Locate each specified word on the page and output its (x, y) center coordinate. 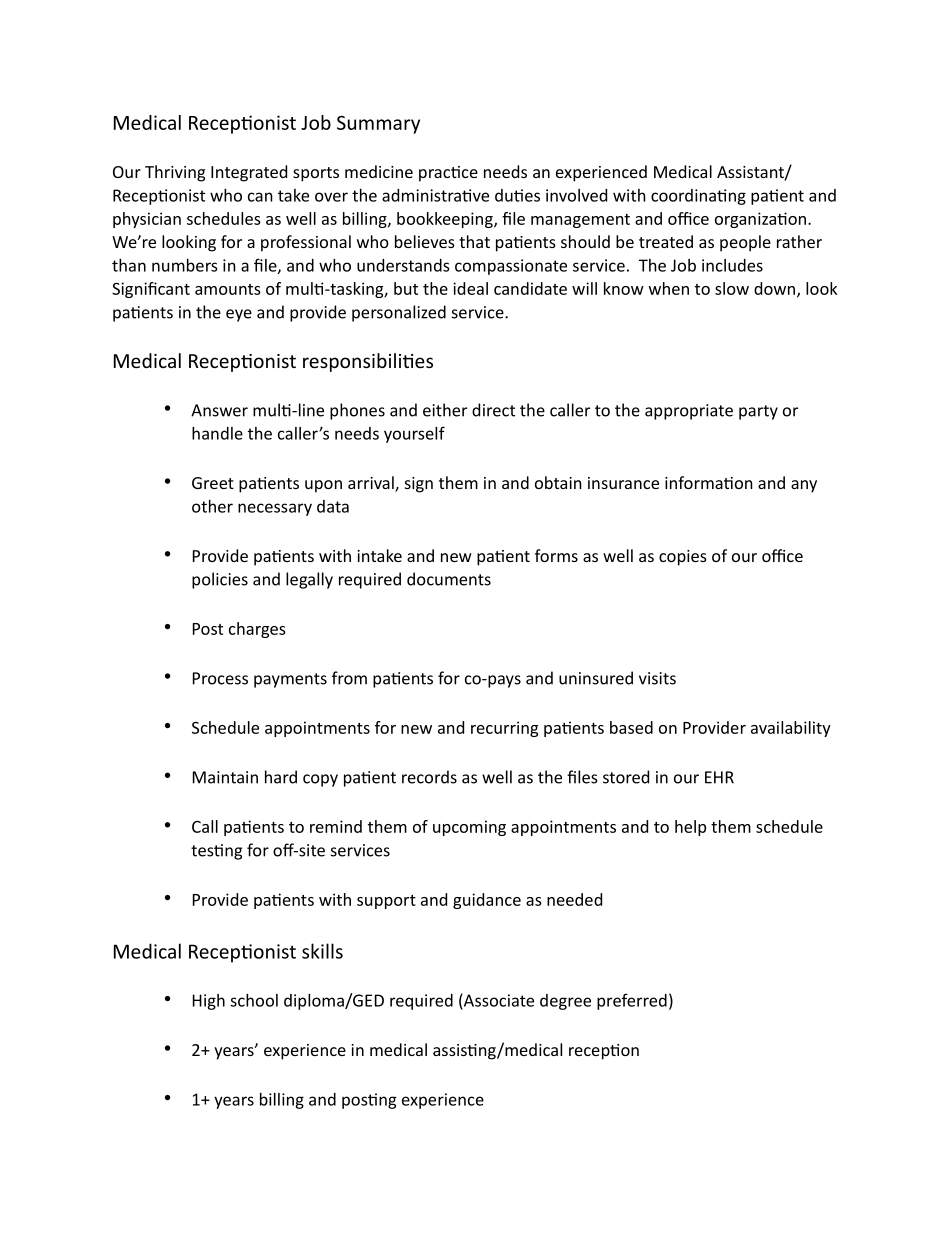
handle (217, 433)
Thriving (175, 173)
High (209, 1002)
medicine (379, 171)
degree (565, 1002)
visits (657, 678)
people (745, 243)
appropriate (689, 412)
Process (220, 678)
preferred (632, 1001)
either (445, 410)
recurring (504, 729)
